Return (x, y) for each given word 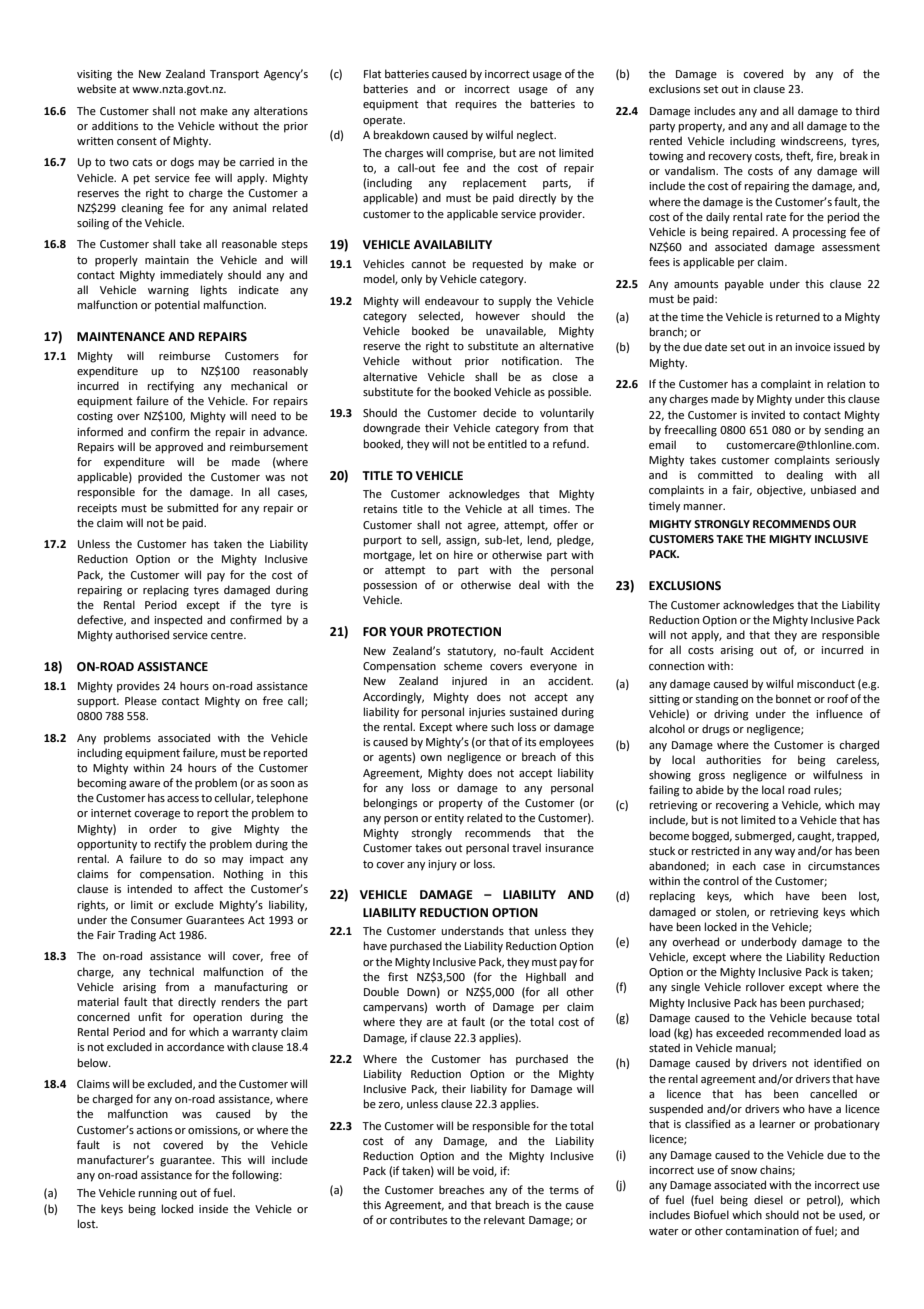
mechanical (259, 385)
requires (476, 105)
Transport (234, 75)
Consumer (157, 920)
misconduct (826, 683)
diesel (768, 1199)
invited (768, 414)
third (867, 110)
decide (499, 412)
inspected (178, 621)
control (721, 880)
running (158, 1194)
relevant (504, 1219)
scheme (463, 665)
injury (442, 865)
